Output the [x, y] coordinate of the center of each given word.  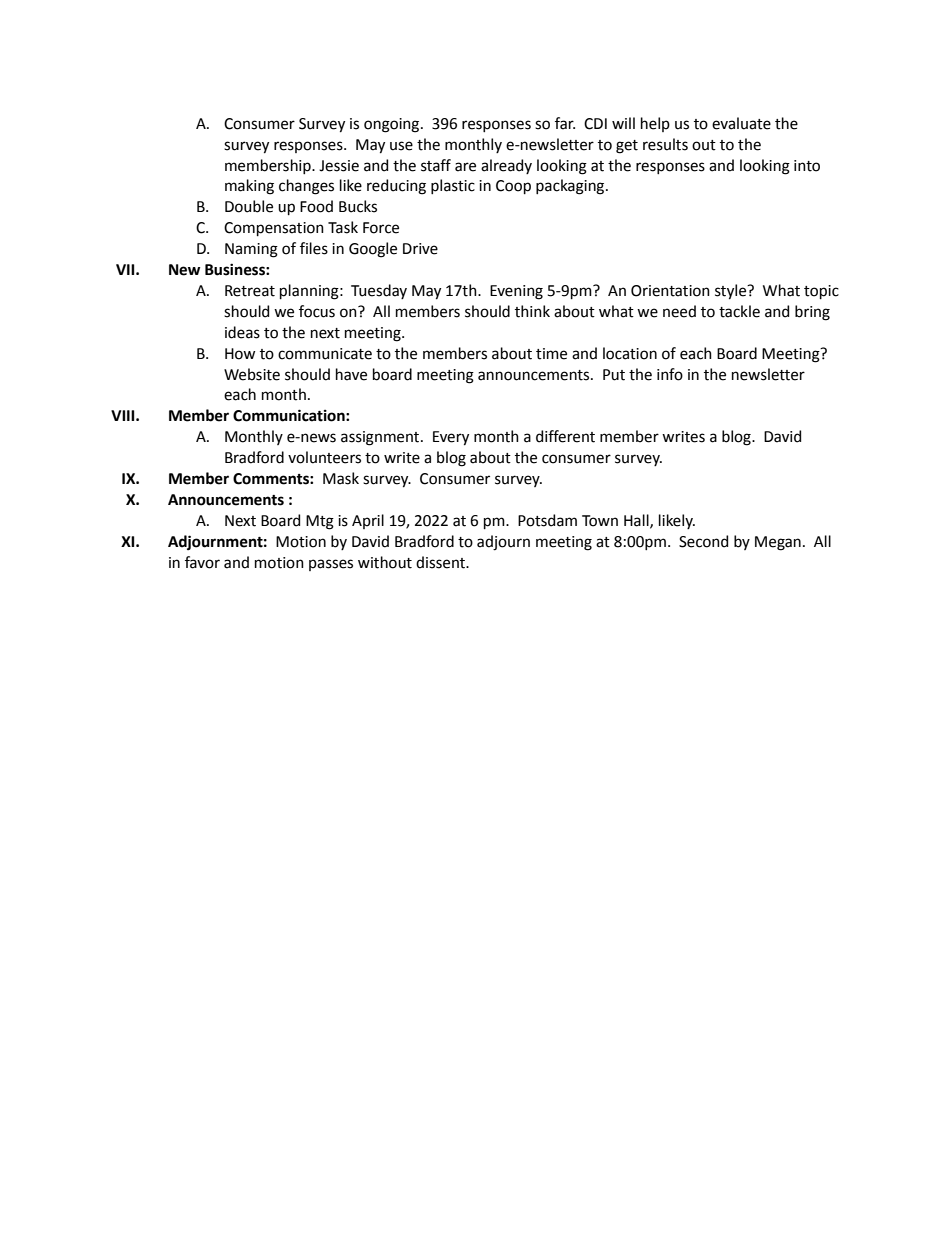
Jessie [339, 166]
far [565, 123]
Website [252, 374]
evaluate [741, 123]
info [670, 374]
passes [331, 565]
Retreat [250, 291]
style [732, 292]
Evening [516, 292]
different [565, 436]
